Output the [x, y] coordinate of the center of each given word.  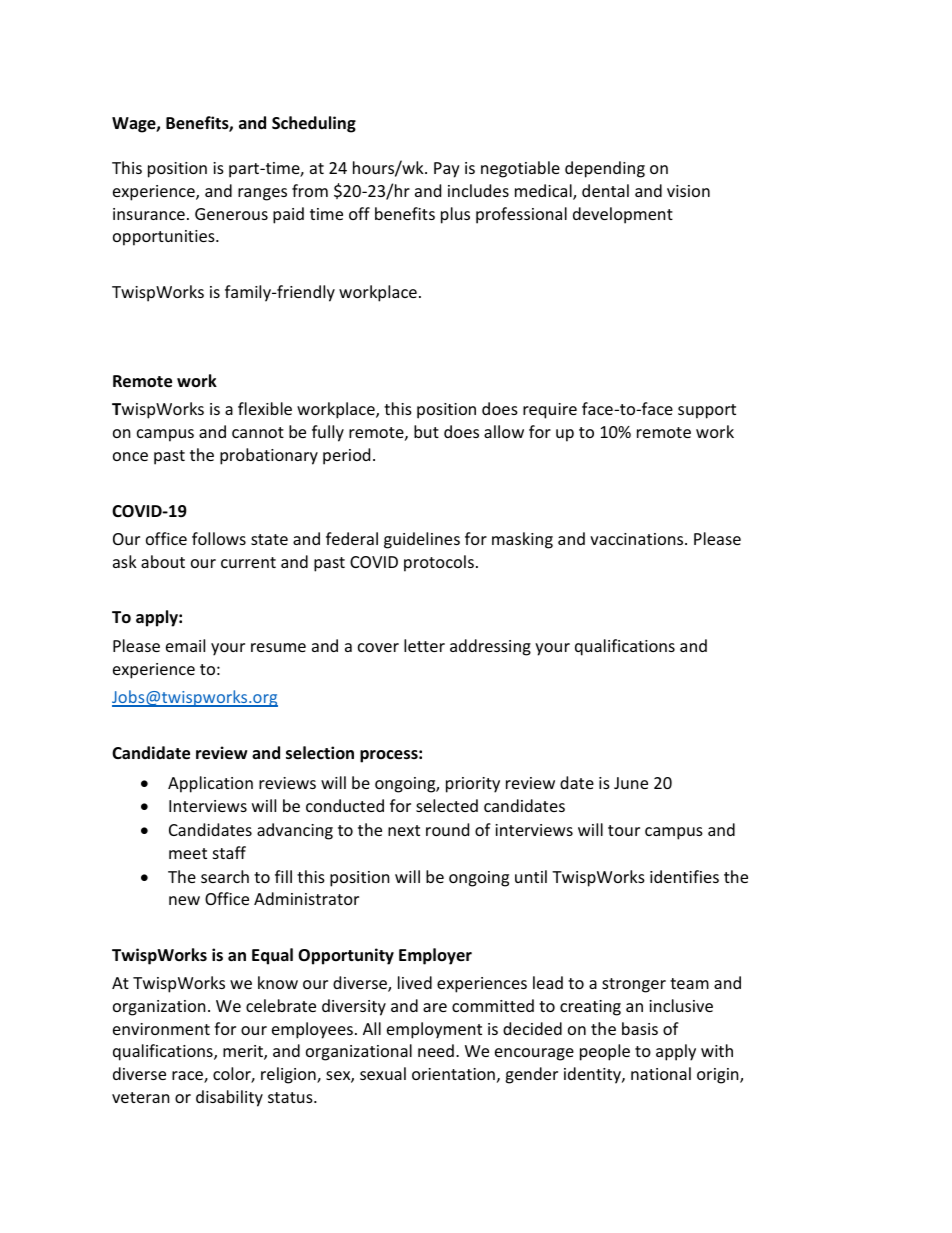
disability [229, 1098]
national [661, 1073]
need [436, 1050]
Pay [447, 170]
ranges [262, 194]
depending [605, 169]
